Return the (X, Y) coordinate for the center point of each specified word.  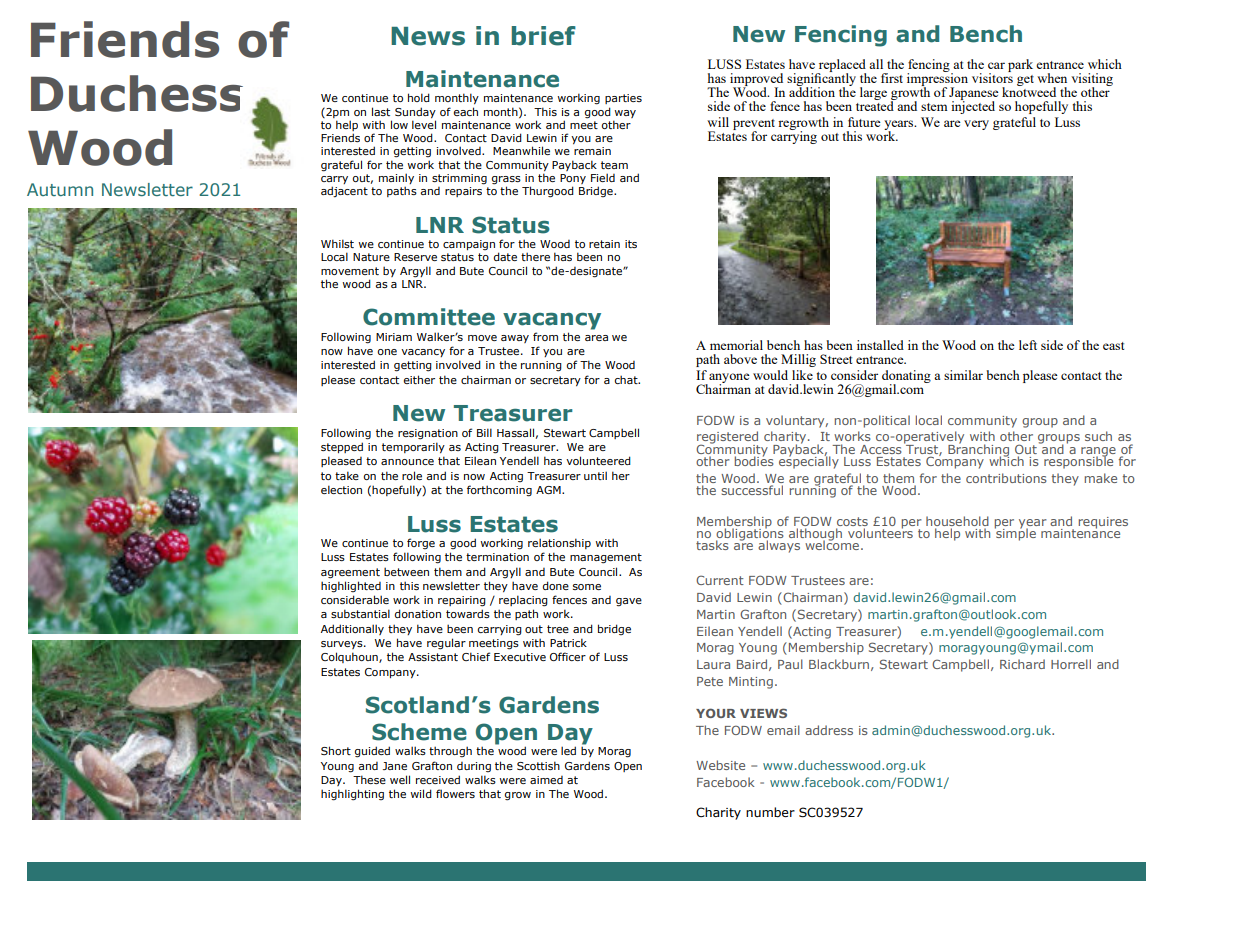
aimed (546, 780)
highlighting (352, 795)
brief (544, 36)
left (1028, 345)
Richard (1022, 664)
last (381, 111)
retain (604, 244)
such (1098, 436)
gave (629, 602)
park (1020, 65)
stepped (342, 447)
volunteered (598, 460)
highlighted (351, 587)
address (829, 730)
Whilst (337, 243)
